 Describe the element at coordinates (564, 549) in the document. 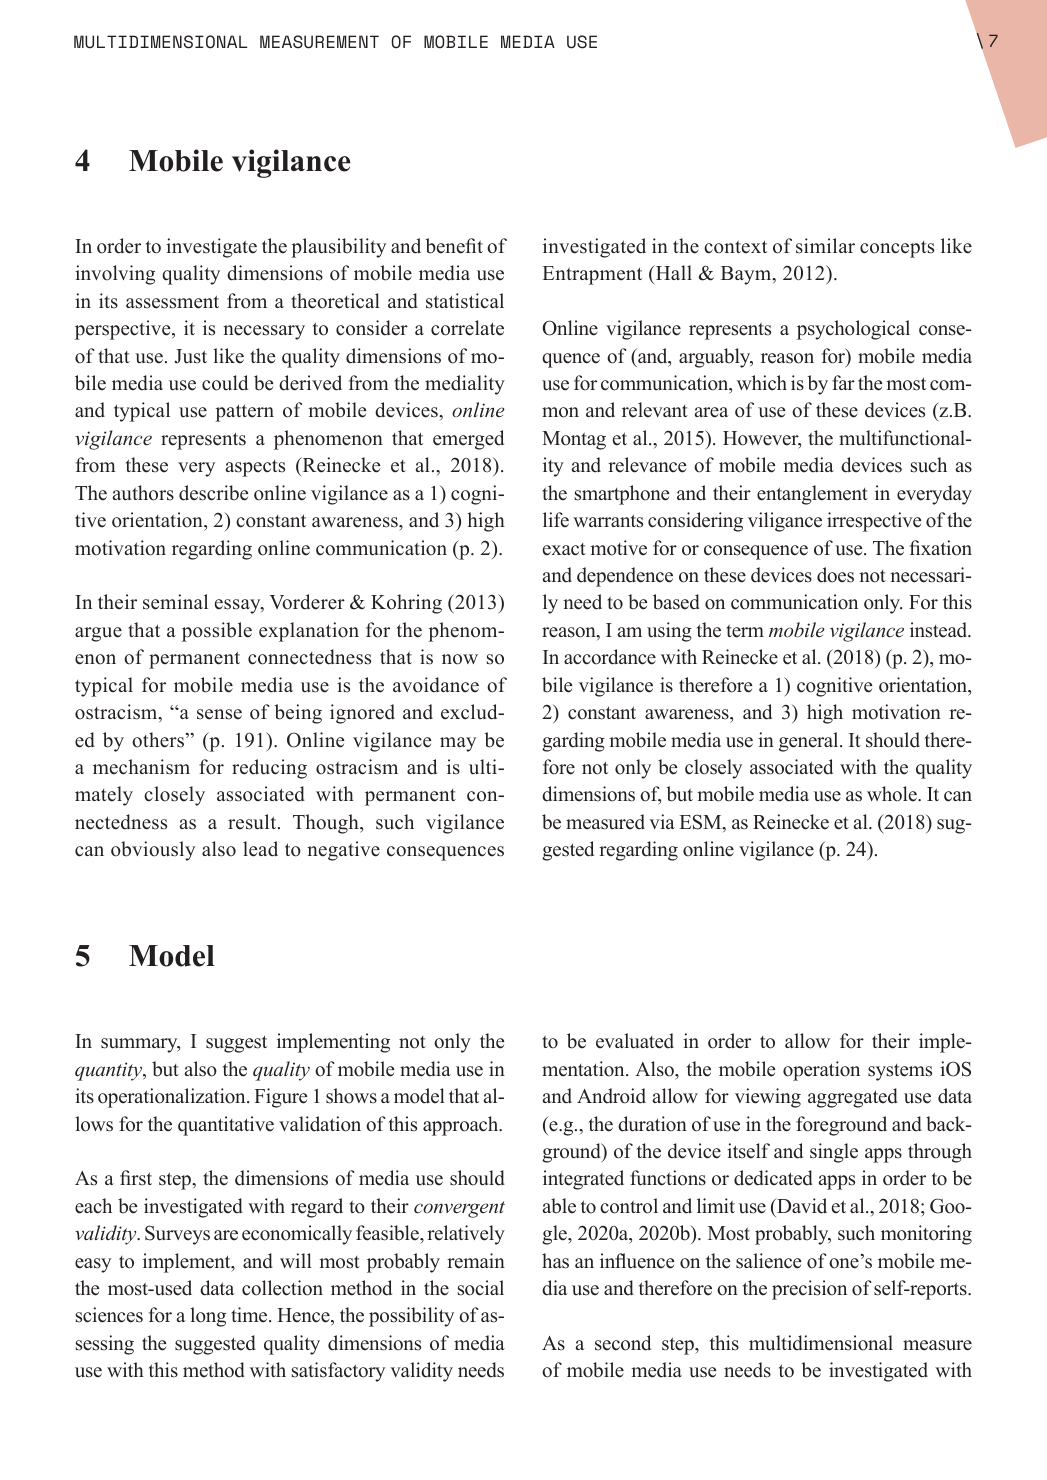

I see `exact` at that location.
